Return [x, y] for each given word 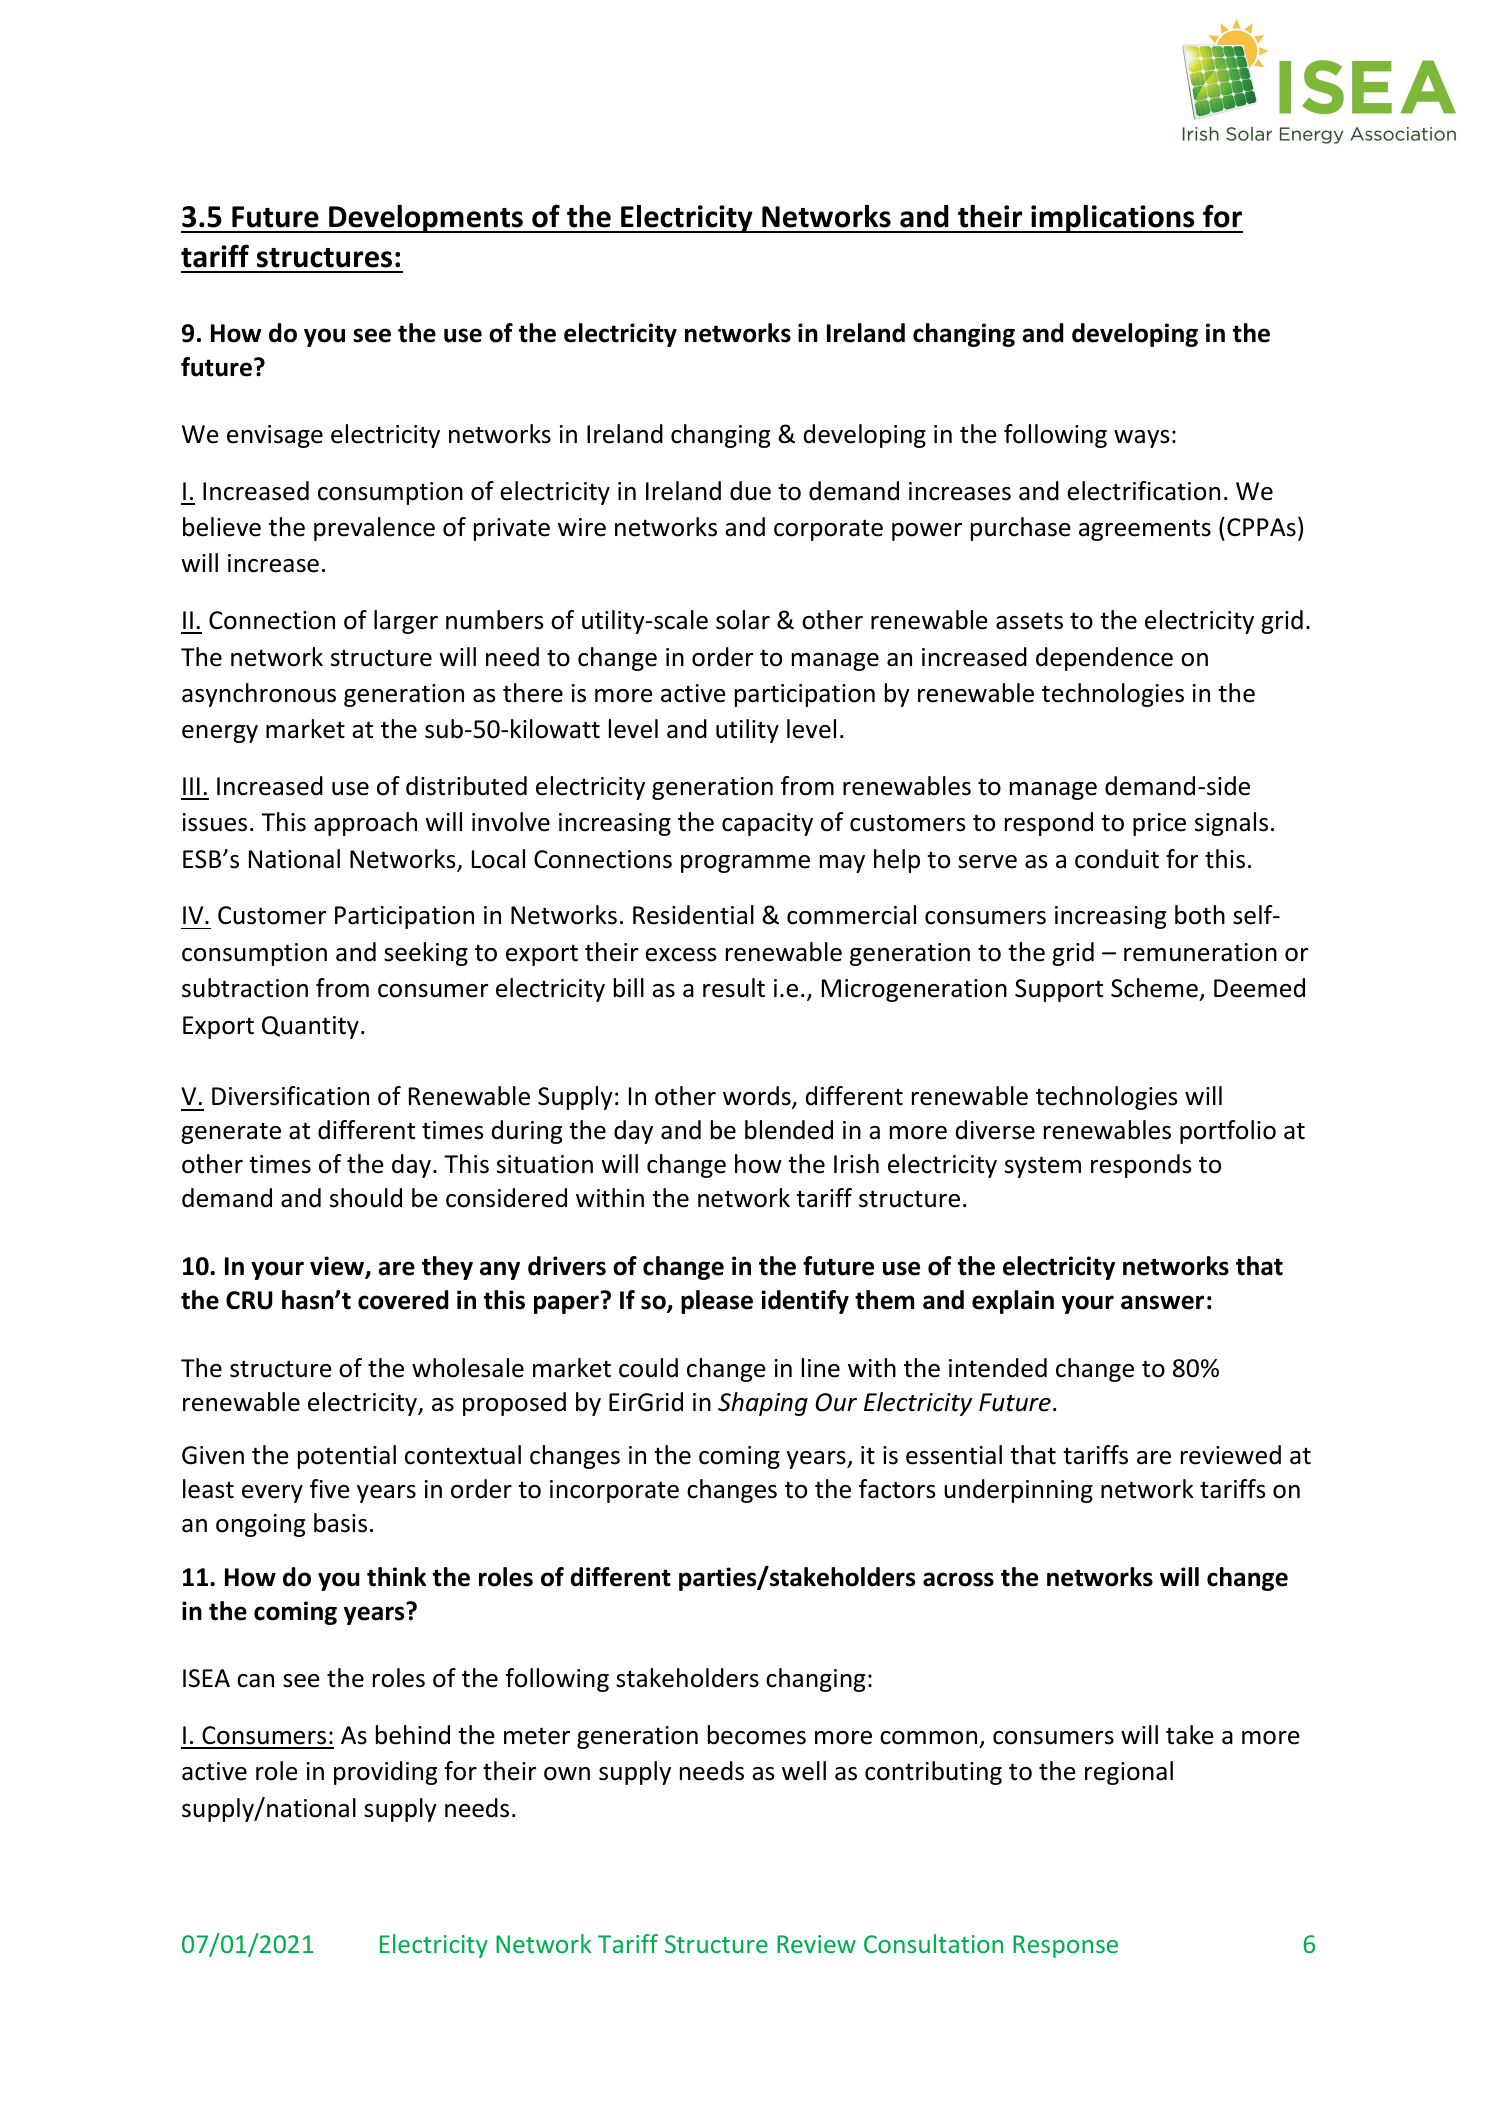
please [717, 1302]
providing [385, 1773]
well [804, 1771]
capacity [767, 824]
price [1159, 824]
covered [403, 1300]
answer [1162, 1302]
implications [1113, 219]
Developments [426, 219]
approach [365, 824]
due [750, 491]
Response [1065, 1946]
